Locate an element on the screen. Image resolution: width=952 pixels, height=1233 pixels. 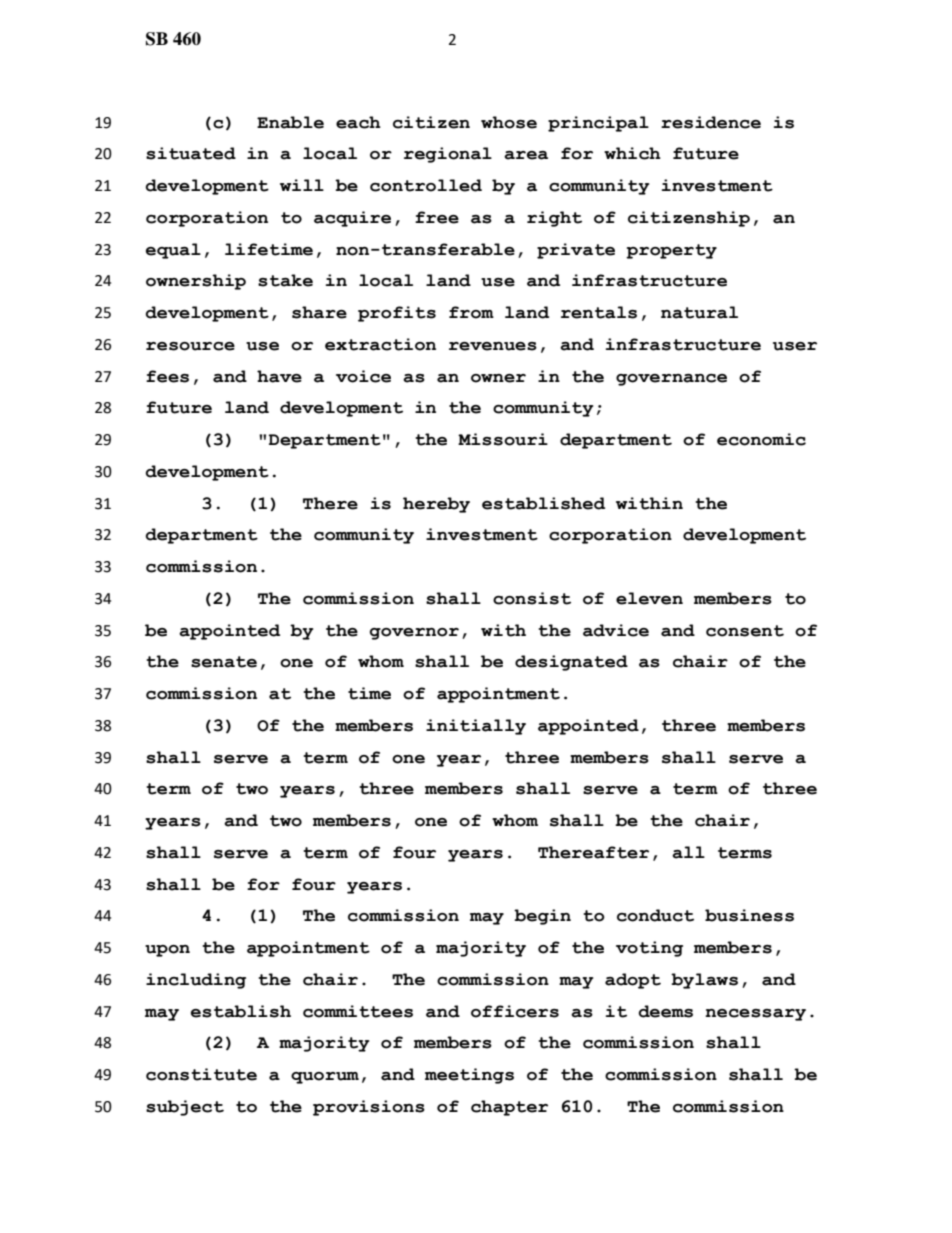
regional is located at coordinates (448, 155).
